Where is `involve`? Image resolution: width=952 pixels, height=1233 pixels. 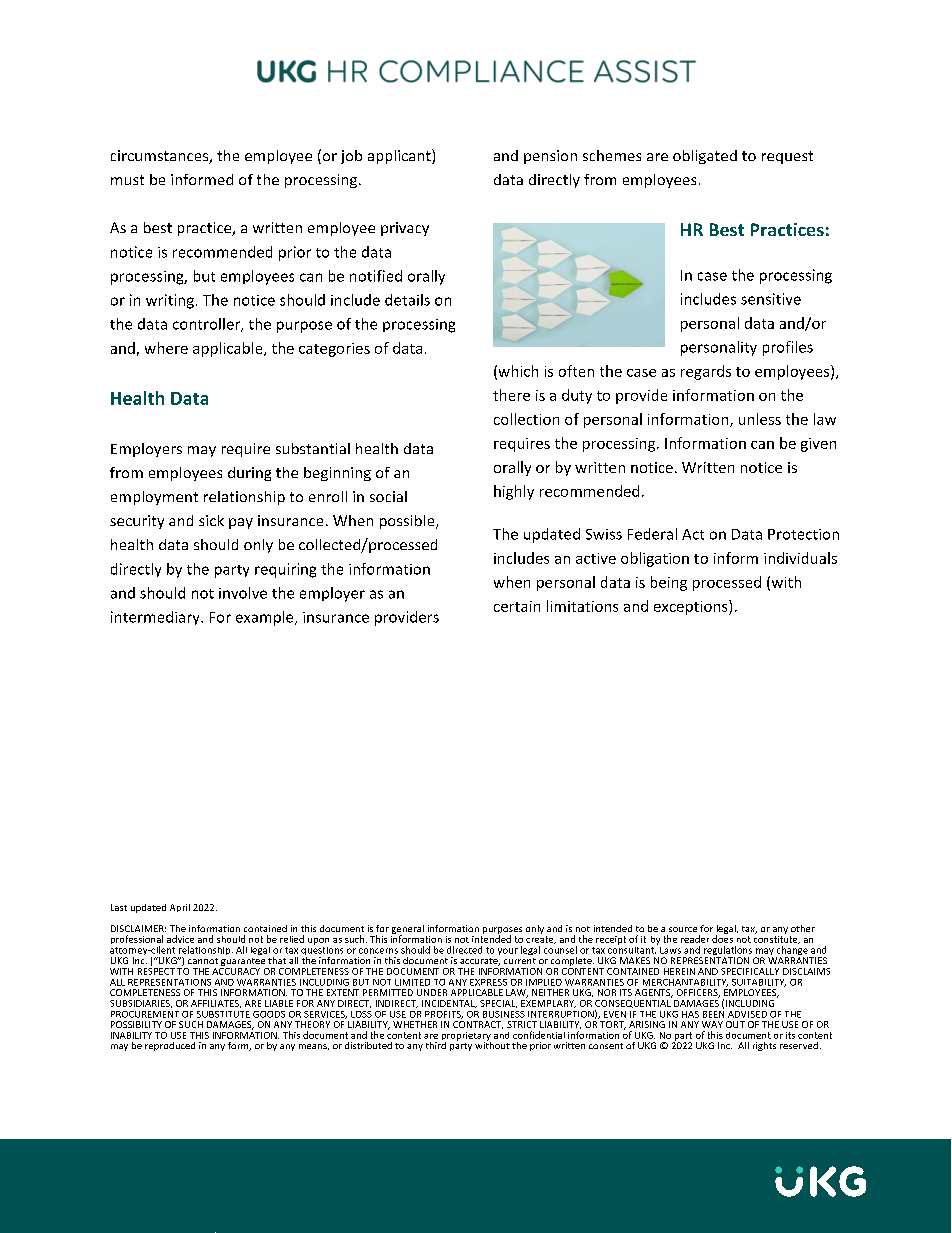 involve is located at coordinates (243, 593).
